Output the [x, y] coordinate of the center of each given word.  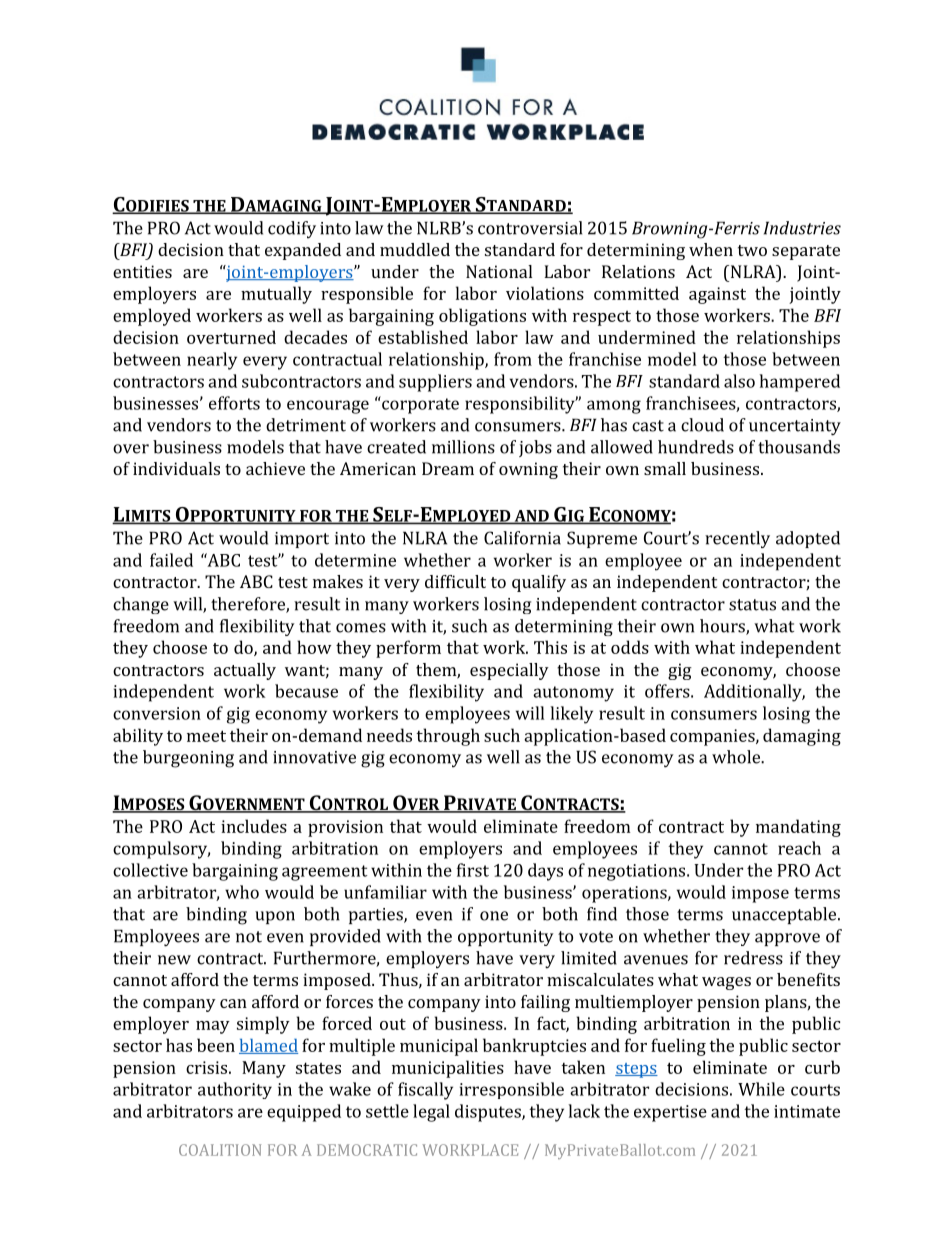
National [499, 271]
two [752, 250]
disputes [489, 1113]
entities [142, 271]
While [761, 1089]
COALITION [220, 1150]
